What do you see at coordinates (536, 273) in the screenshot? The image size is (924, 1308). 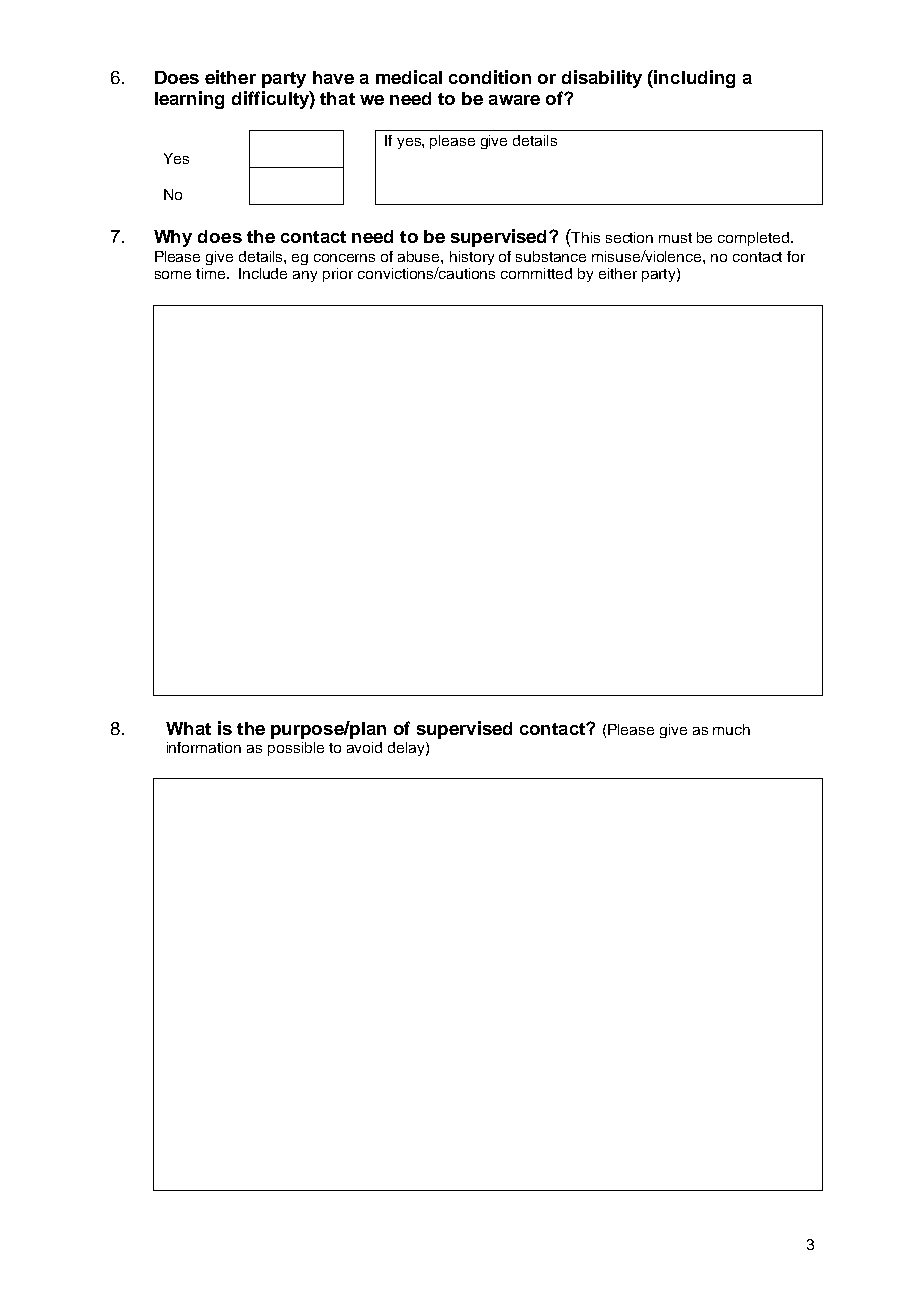 I see `committed` at bounding box center [536, 273].
